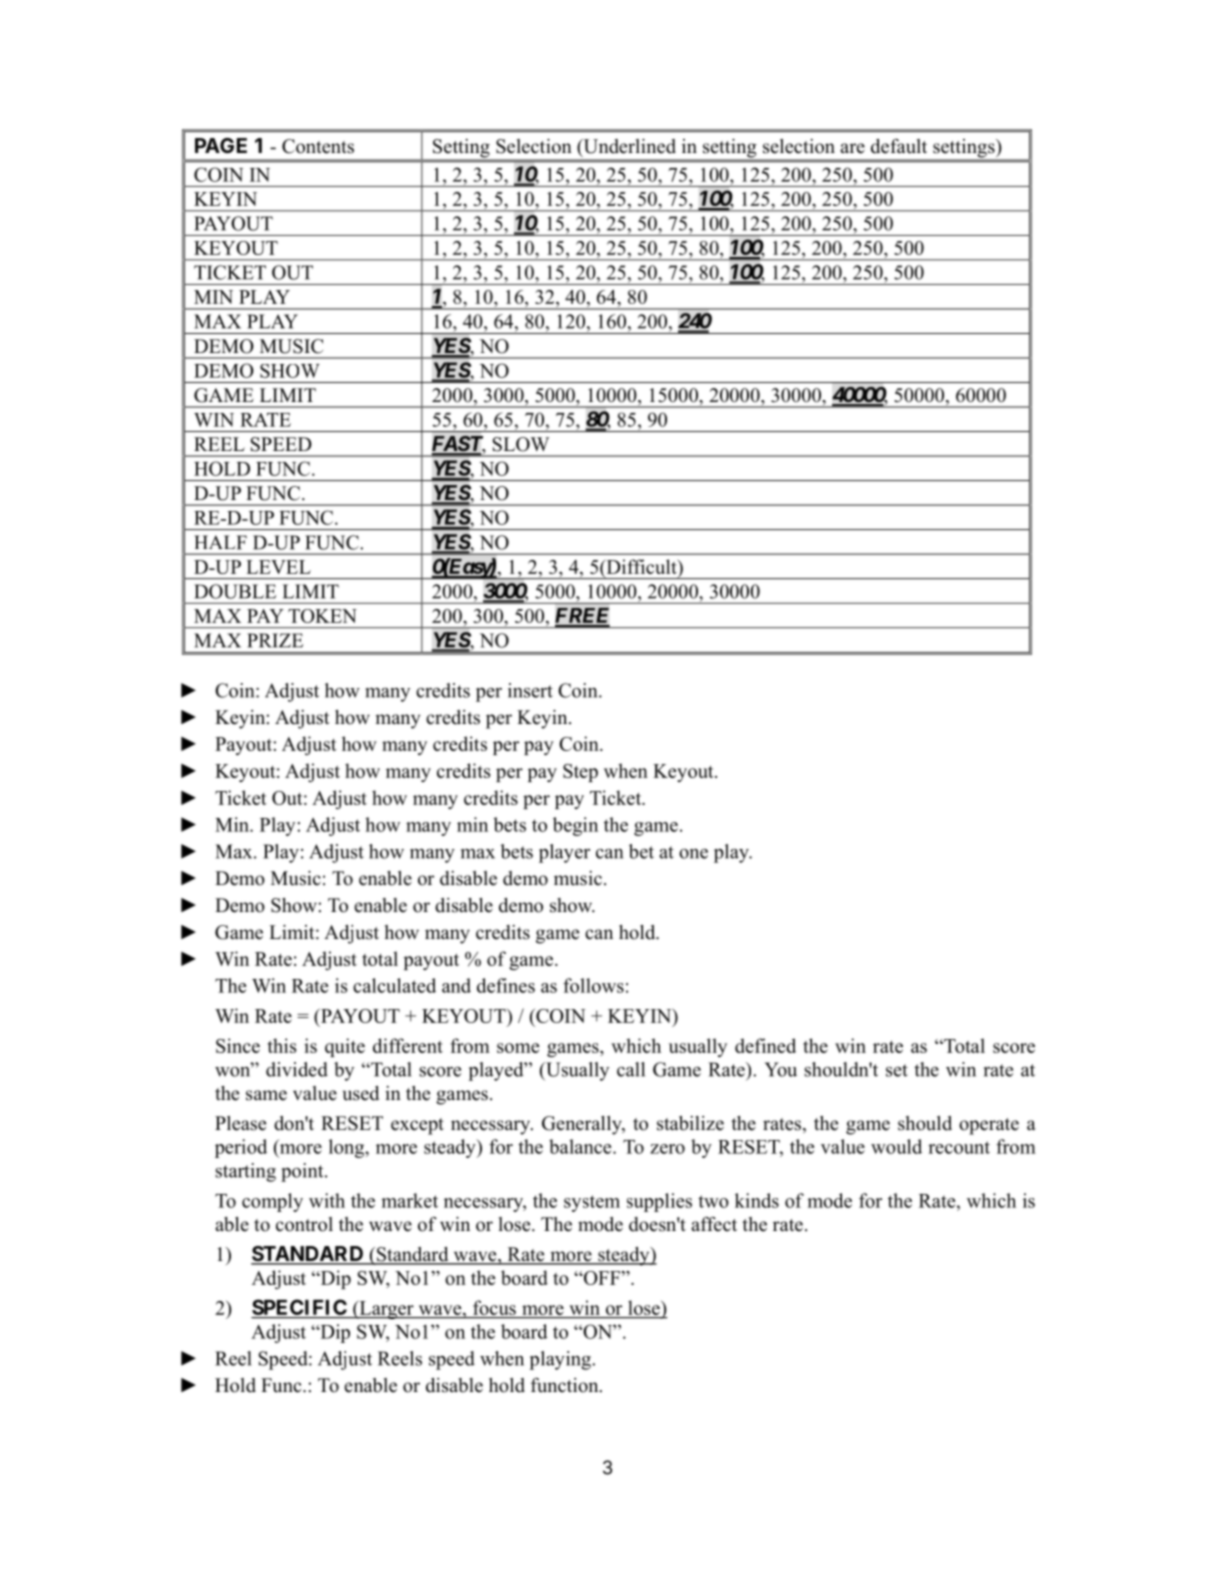 The image size is (1214, 1571). What do you see at coordinates (520, 444) in the screenshot?
I see `SLOW` at bounding box center [520, 444].
